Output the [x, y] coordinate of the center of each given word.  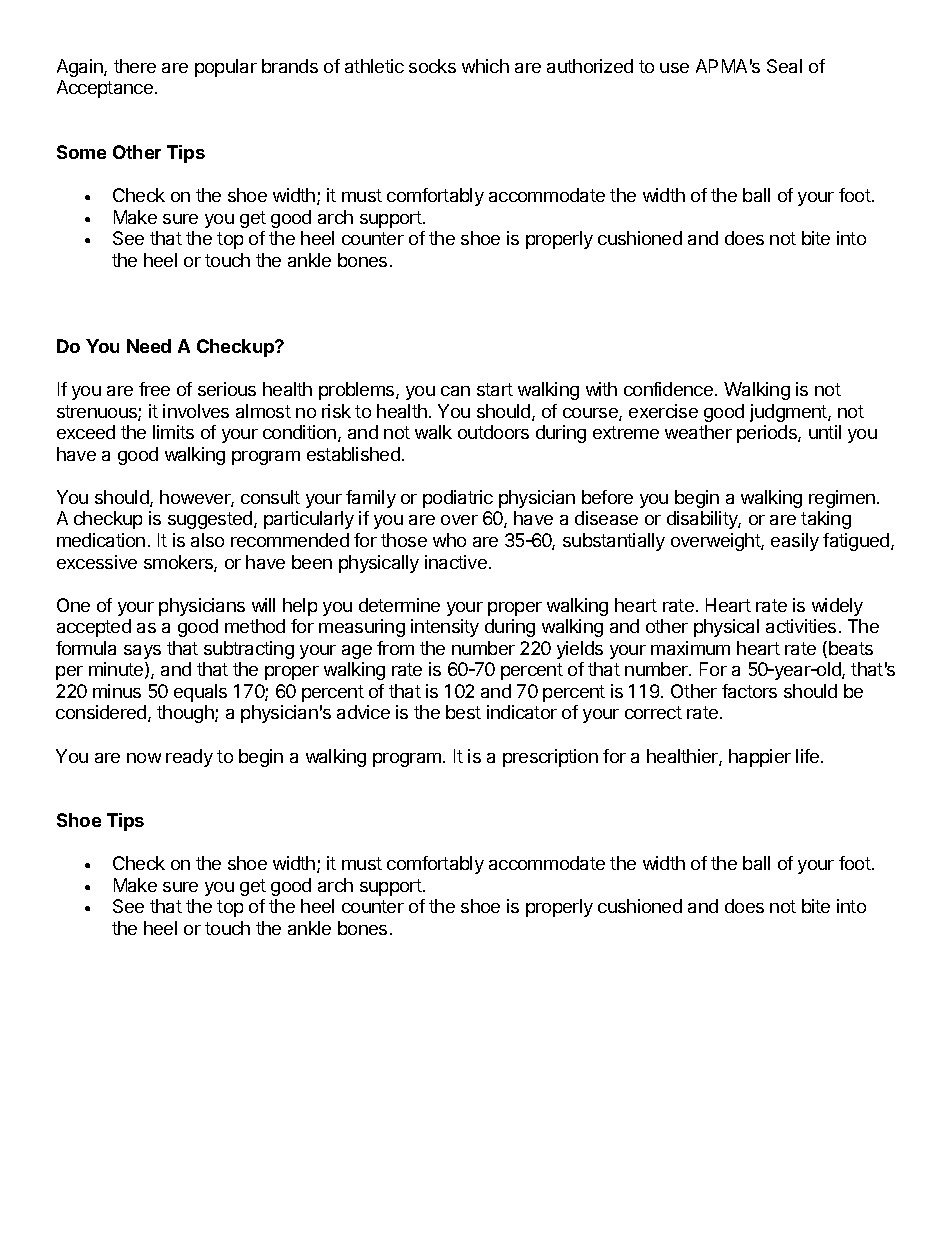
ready [189, 758]
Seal [784, 66]
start [495, 389]
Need [149, 346]
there [135, 66]
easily [795, 542]
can [455, 391]
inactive [456, 562]
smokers [179, 563]
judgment [789, 413]
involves [196, 411]
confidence [668, 389]
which [485, 66]
